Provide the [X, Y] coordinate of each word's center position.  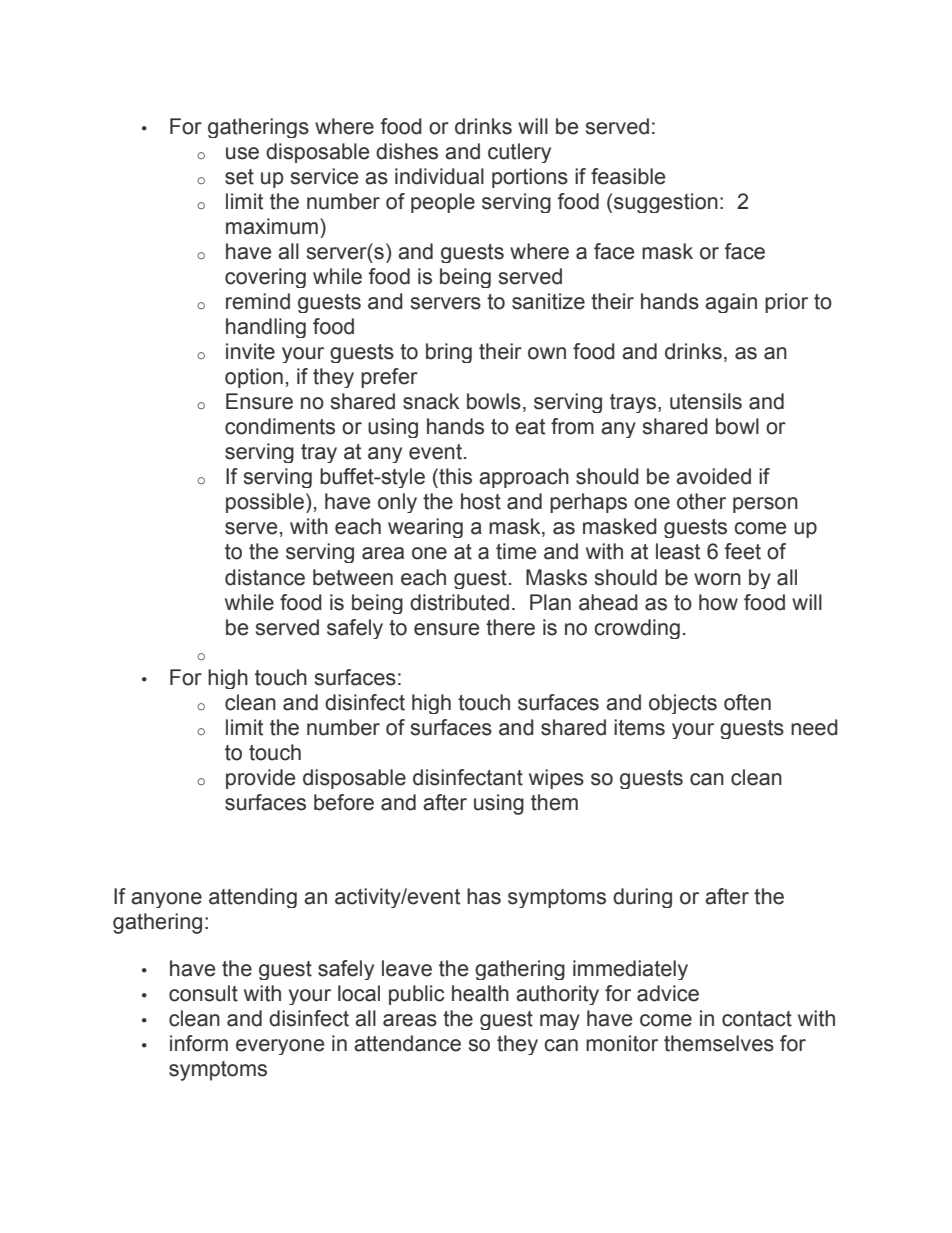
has [484, 896]
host [481, 501]
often [747, 702]
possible [265, 503]
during [642, 898]
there [510, 627]
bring [449, 353]
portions [530, 178]
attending [253, 898]
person [765, 505]
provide [260, 779]
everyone [280, 1047]
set [239, 177]
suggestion [666, 203]
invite [250, 351]
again [731, 303]
